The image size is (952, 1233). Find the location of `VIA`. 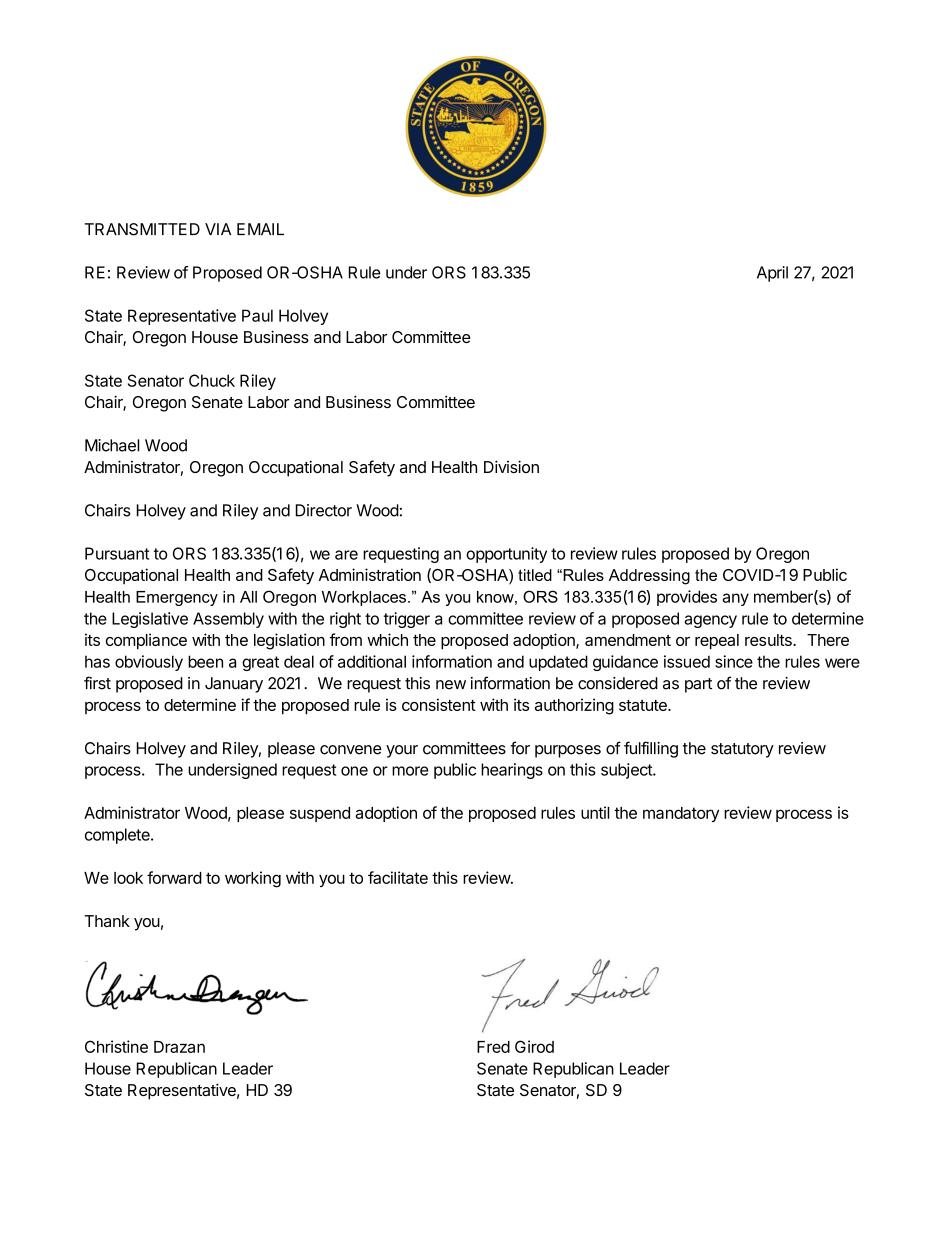

VIA is located at coordinates (218, 229).
